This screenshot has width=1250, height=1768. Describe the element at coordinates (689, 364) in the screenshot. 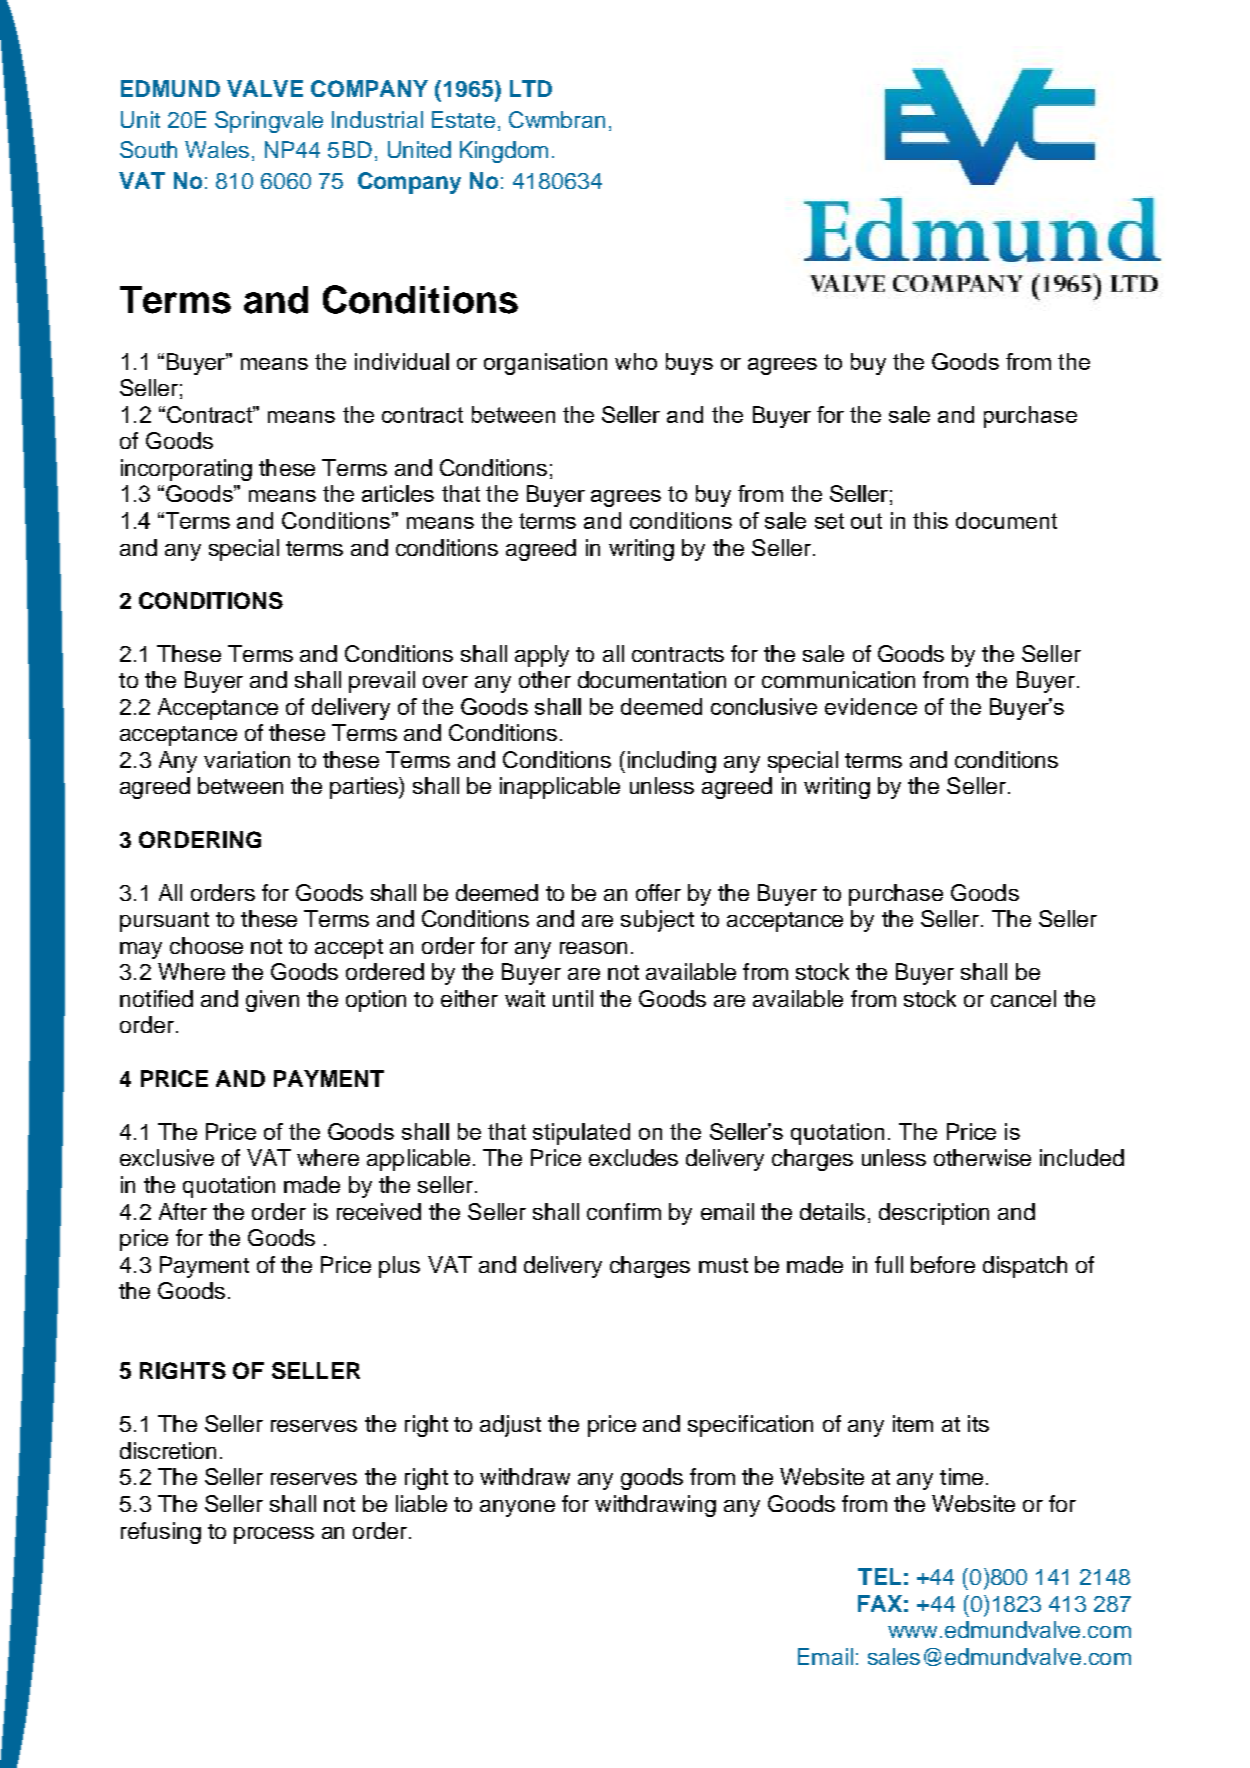

I see `buys` at that location.
